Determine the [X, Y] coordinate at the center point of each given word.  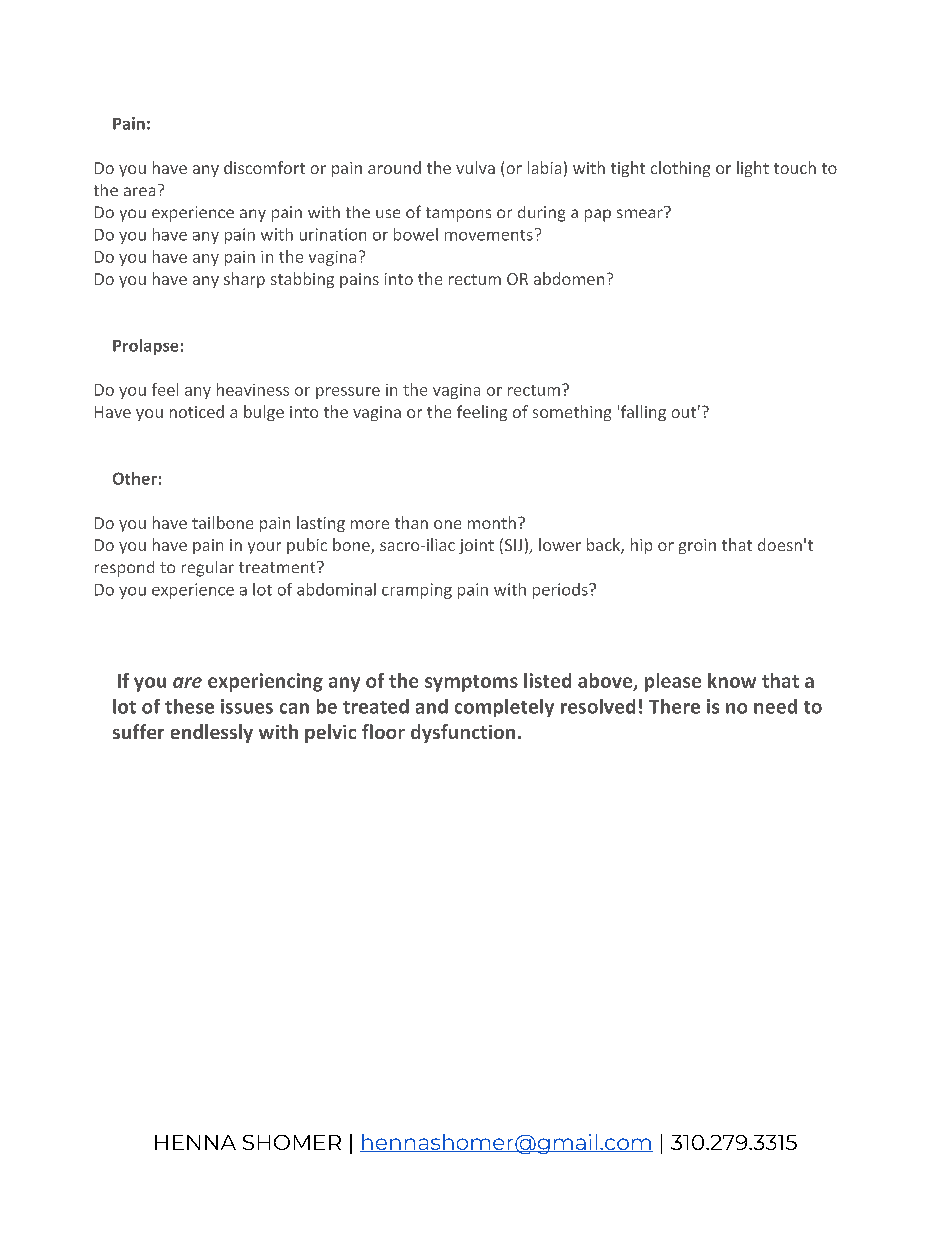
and [432, 706]
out [684, 412]
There [674, 706]
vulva [475, 167]
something [572, 413]
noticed [197, 411]
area [139, 191]
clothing [680, 169]
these [189, 706]
